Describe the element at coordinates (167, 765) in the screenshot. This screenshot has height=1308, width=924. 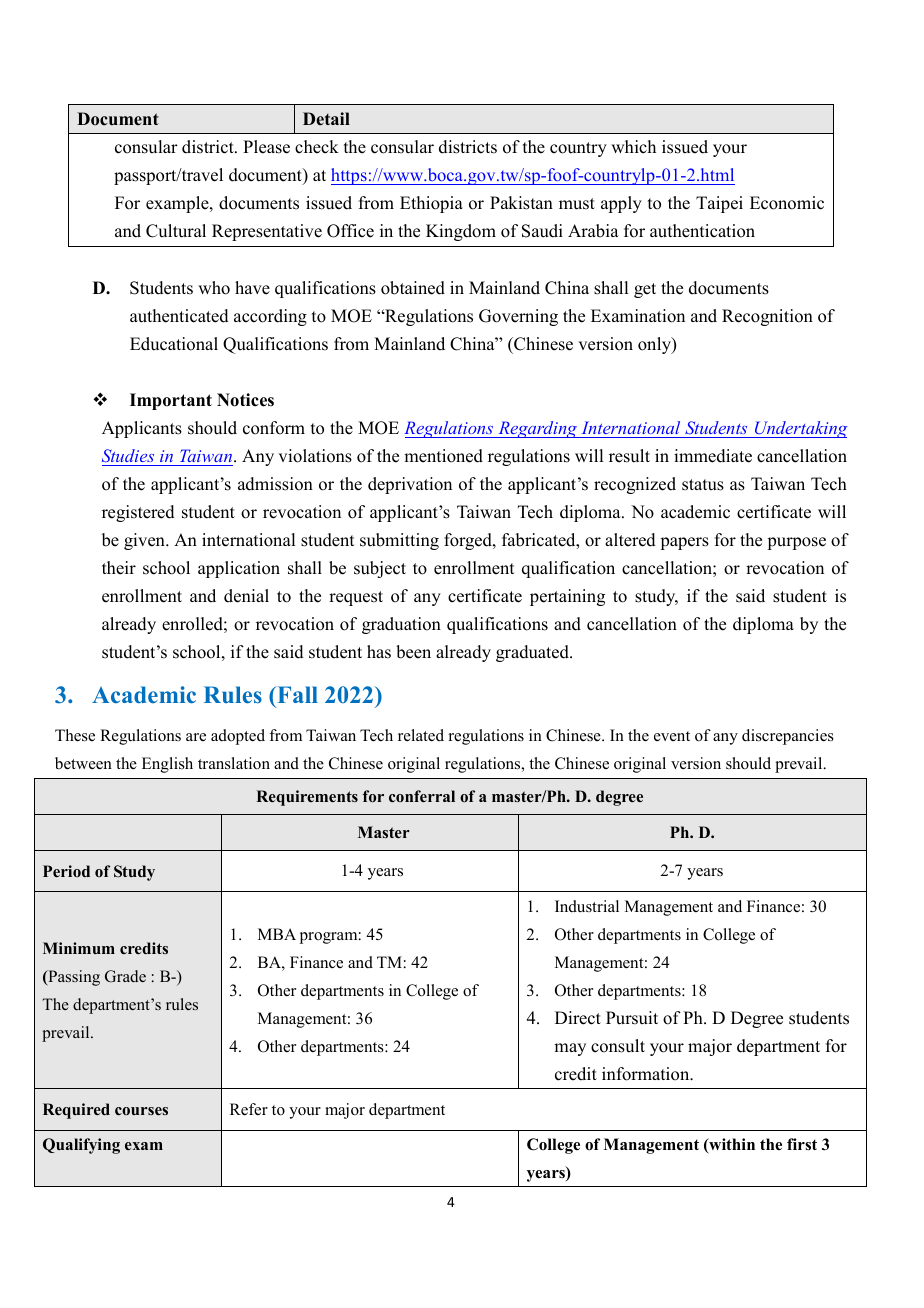
I see `English` at that location.
